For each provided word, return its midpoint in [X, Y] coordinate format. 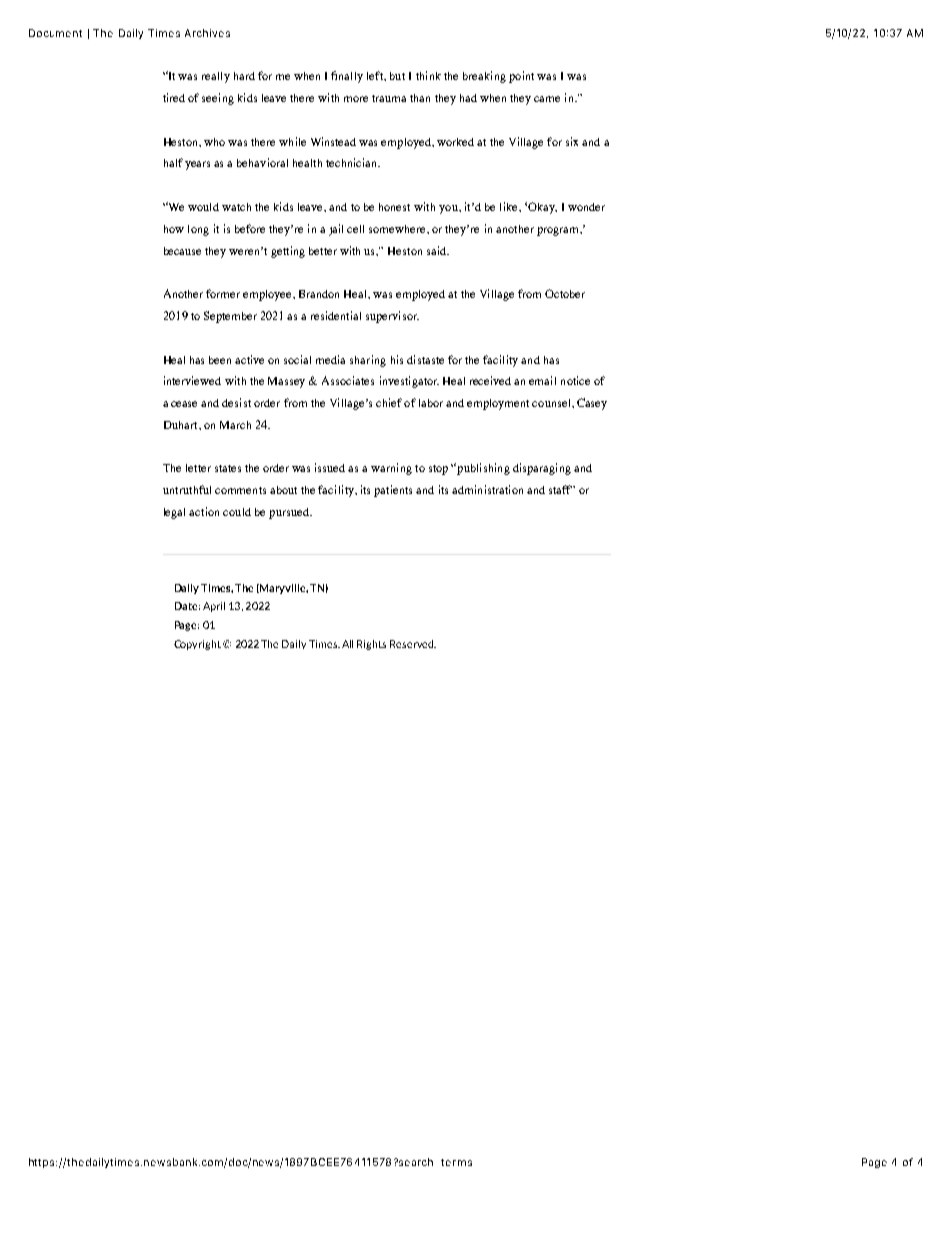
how [174, 229]
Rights [371, 645]
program [559, 231]
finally [347, 77]
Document [55, 33]
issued [330, 467]
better [323, 251]
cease [184, 404]
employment [498, 404]
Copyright [199, 645]
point [521, 77]
